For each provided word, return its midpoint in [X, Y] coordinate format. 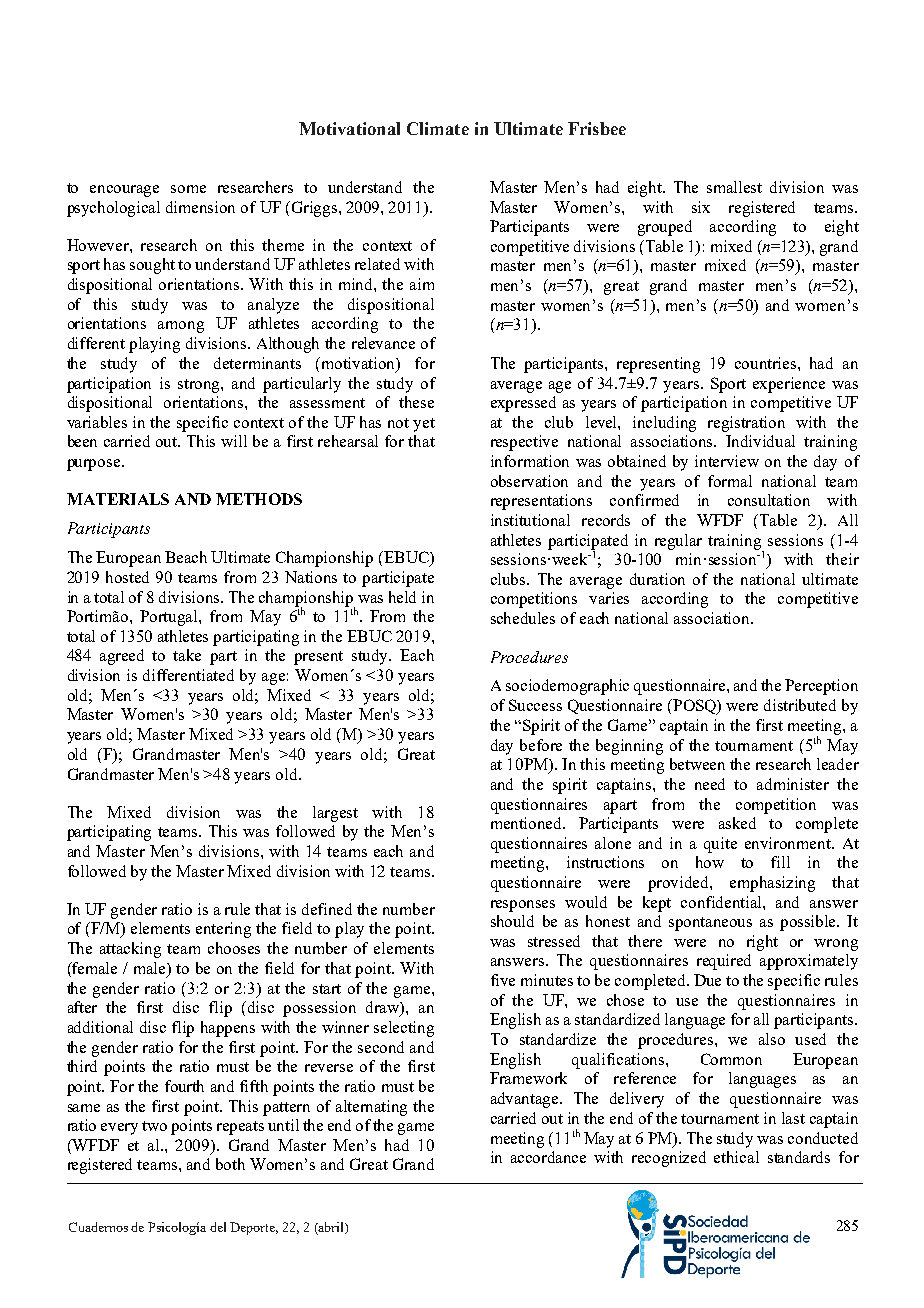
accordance [548, 1157]
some [188, 189]
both [230, 1164]
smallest [734, 187]
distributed [800, 705]
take [187, 655]
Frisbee [597, 128]
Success [535, 705]
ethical [736, 1157]
